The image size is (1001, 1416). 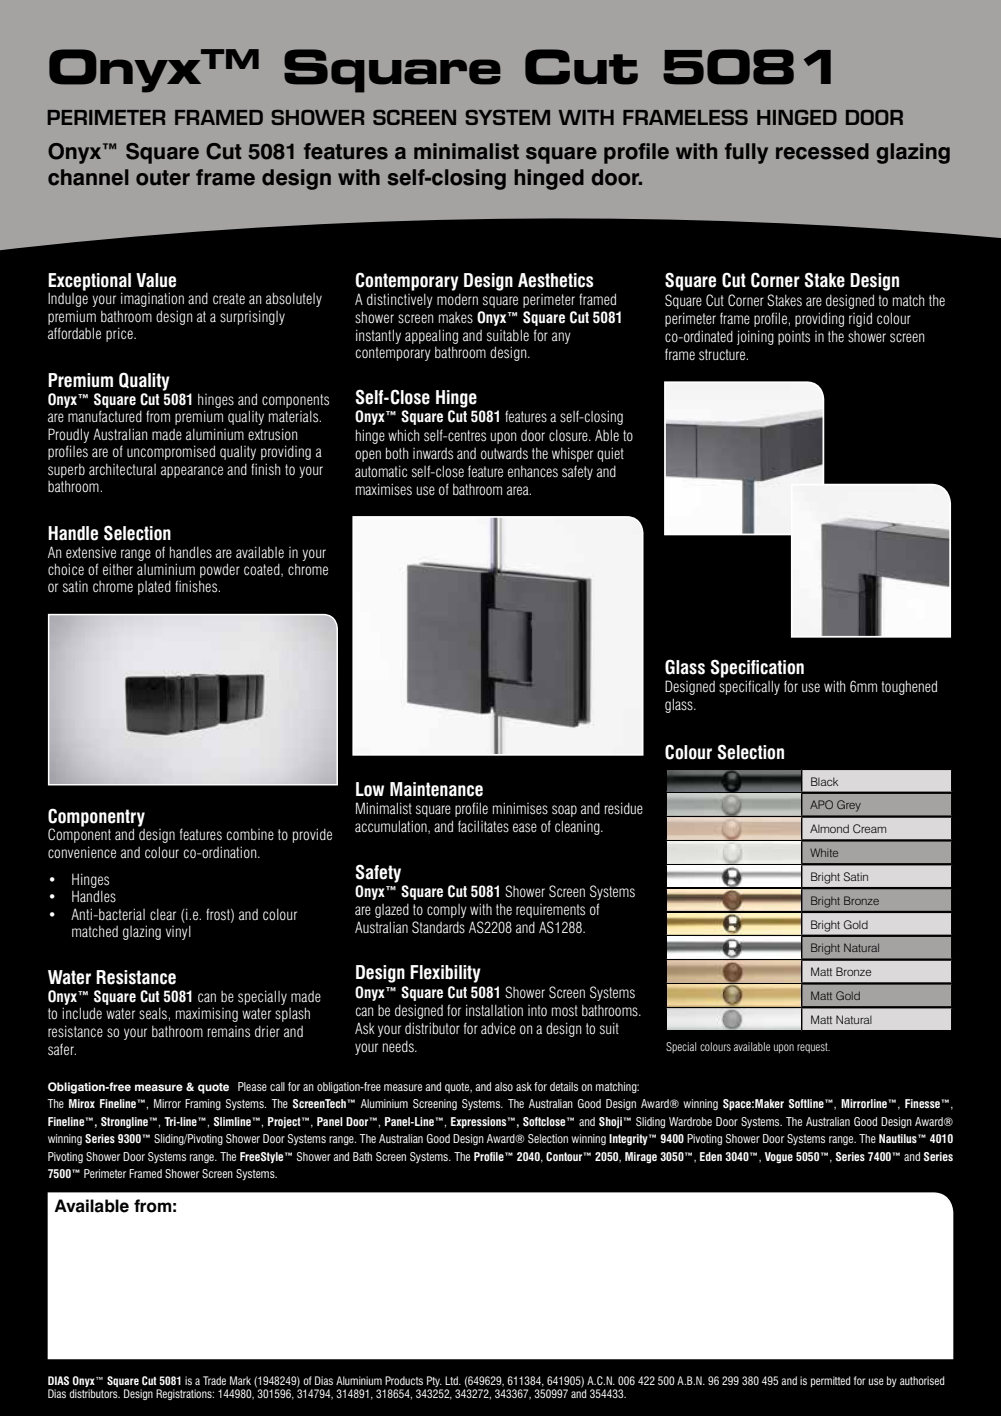 I want to click on Black, so click(x=824, y=781).
